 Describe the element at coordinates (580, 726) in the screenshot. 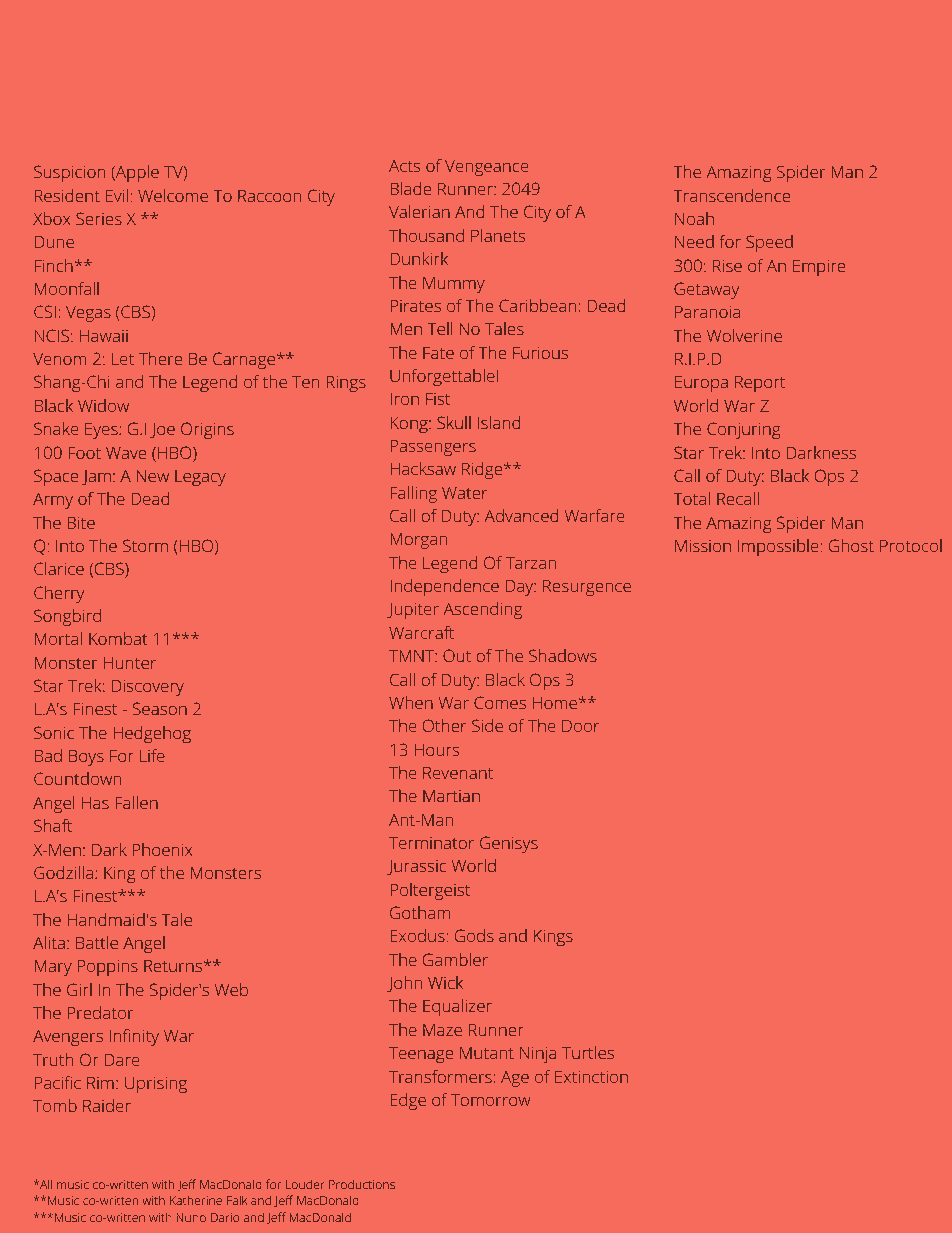

I see `Door` at that location.
